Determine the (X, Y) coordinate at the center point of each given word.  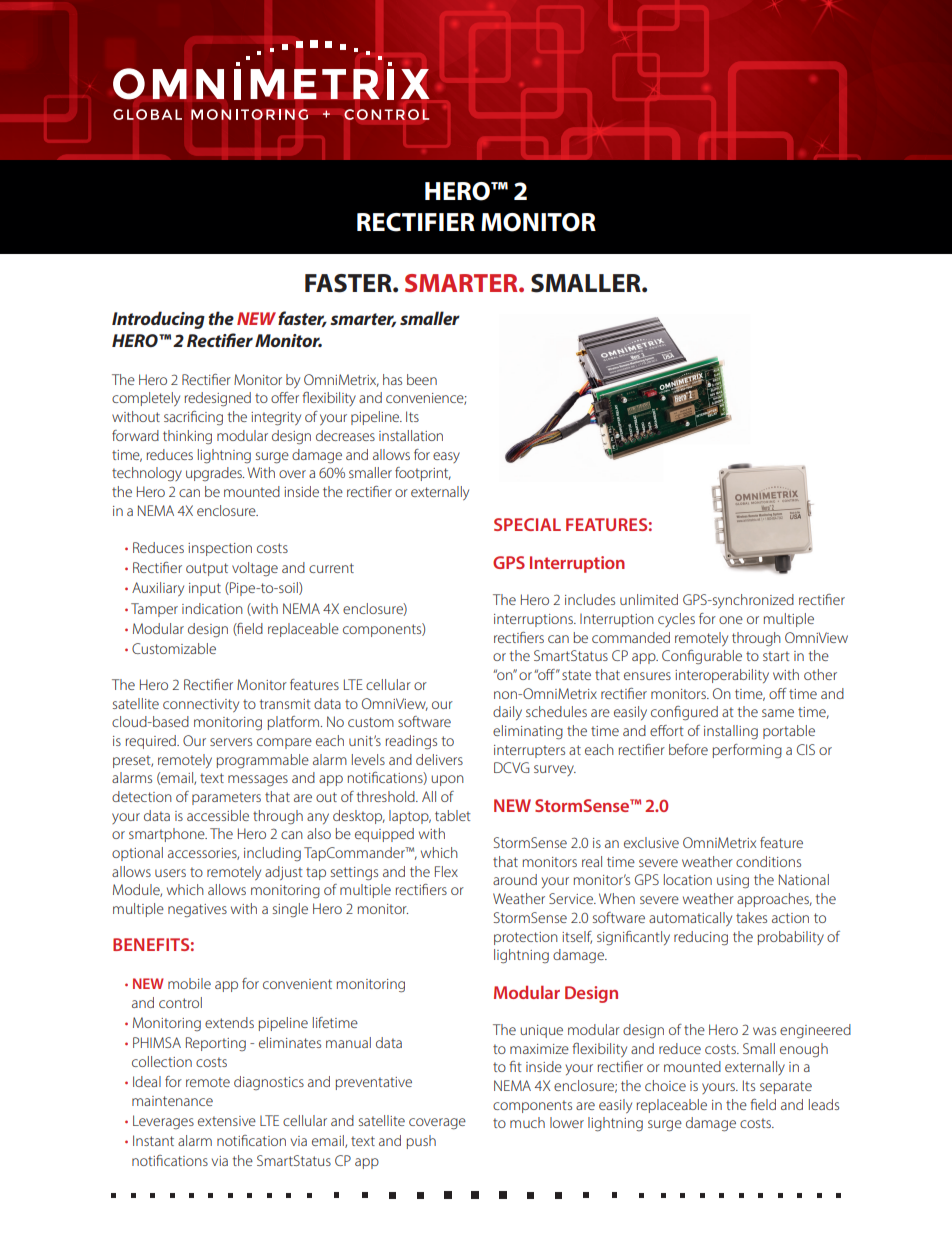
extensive (227, 1121)
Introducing (158, 320)
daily (507, 713)
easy (446, 457)
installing (731, 732)
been (422, 379)
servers (231, 742)
